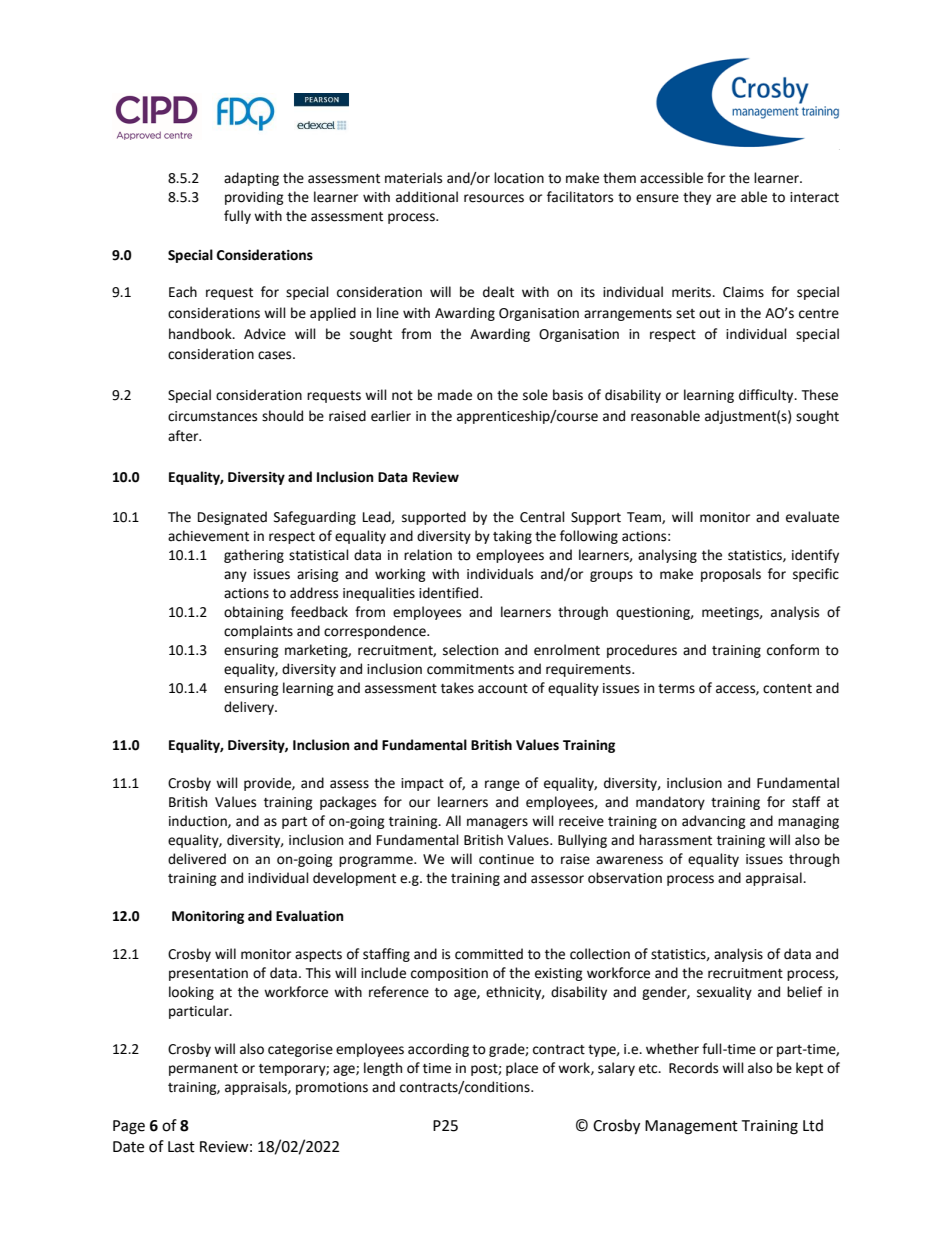  Describe the element at coordinates (258, 632) in the screenshot. I see `complaints` at that location.
